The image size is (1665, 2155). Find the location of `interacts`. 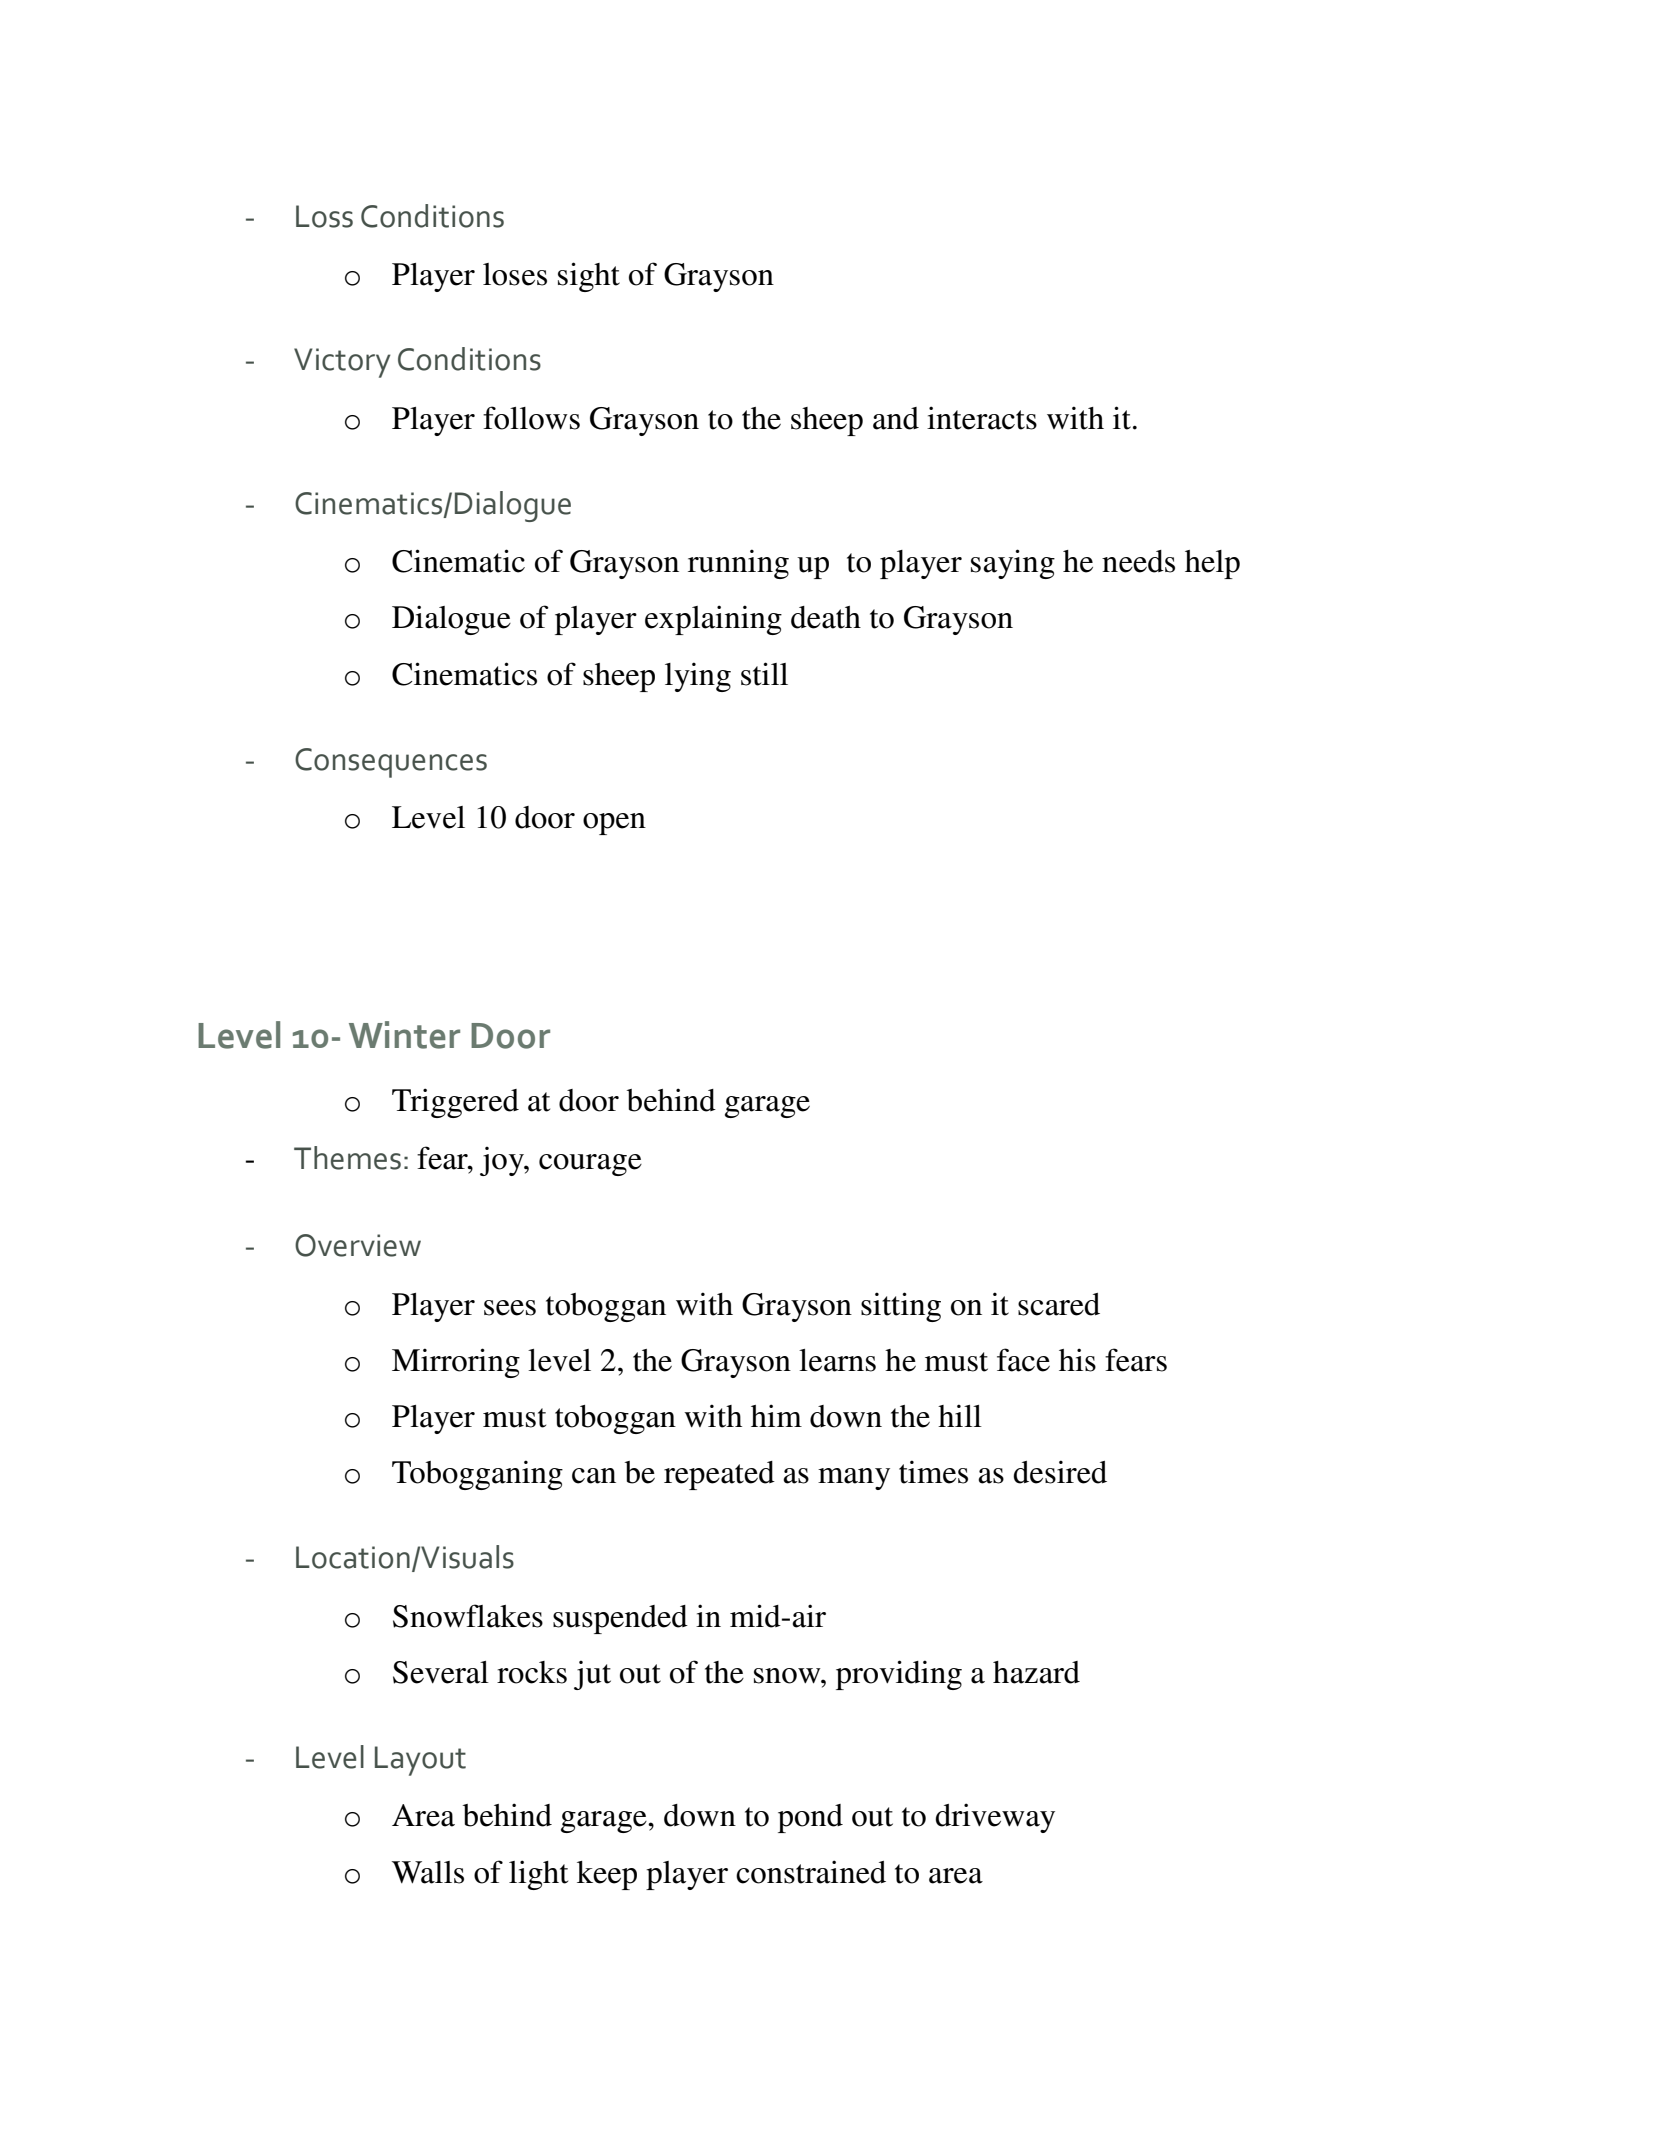

interacts is located at coordinates (982, 418).
